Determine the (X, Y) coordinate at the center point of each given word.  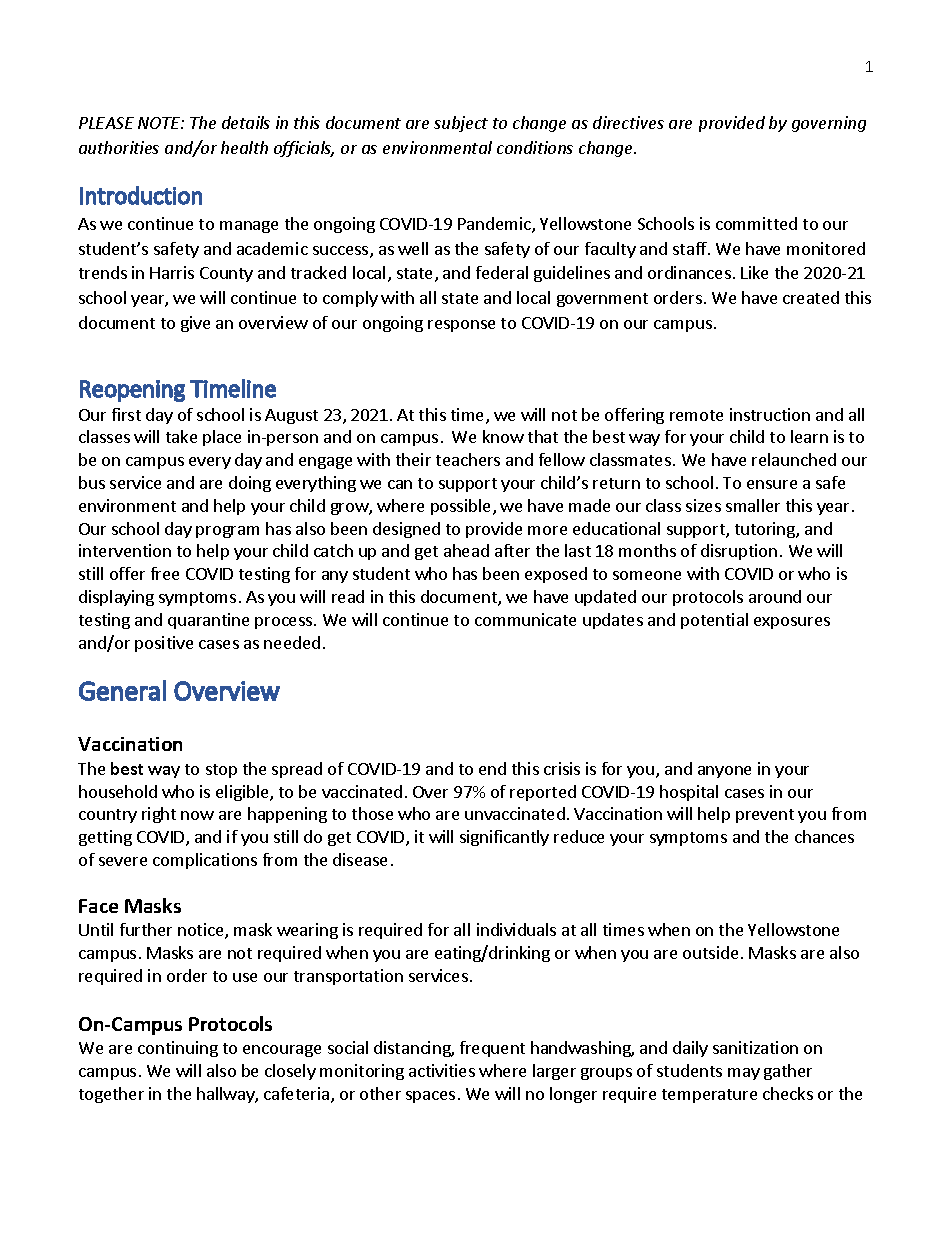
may (744, 1074)
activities (442, 1070)
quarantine (208, 621)
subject (461, 124)
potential (714, 621)
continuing (178, 1049)
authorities (119, 147)
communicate (525, 619)
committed (756, 223)
